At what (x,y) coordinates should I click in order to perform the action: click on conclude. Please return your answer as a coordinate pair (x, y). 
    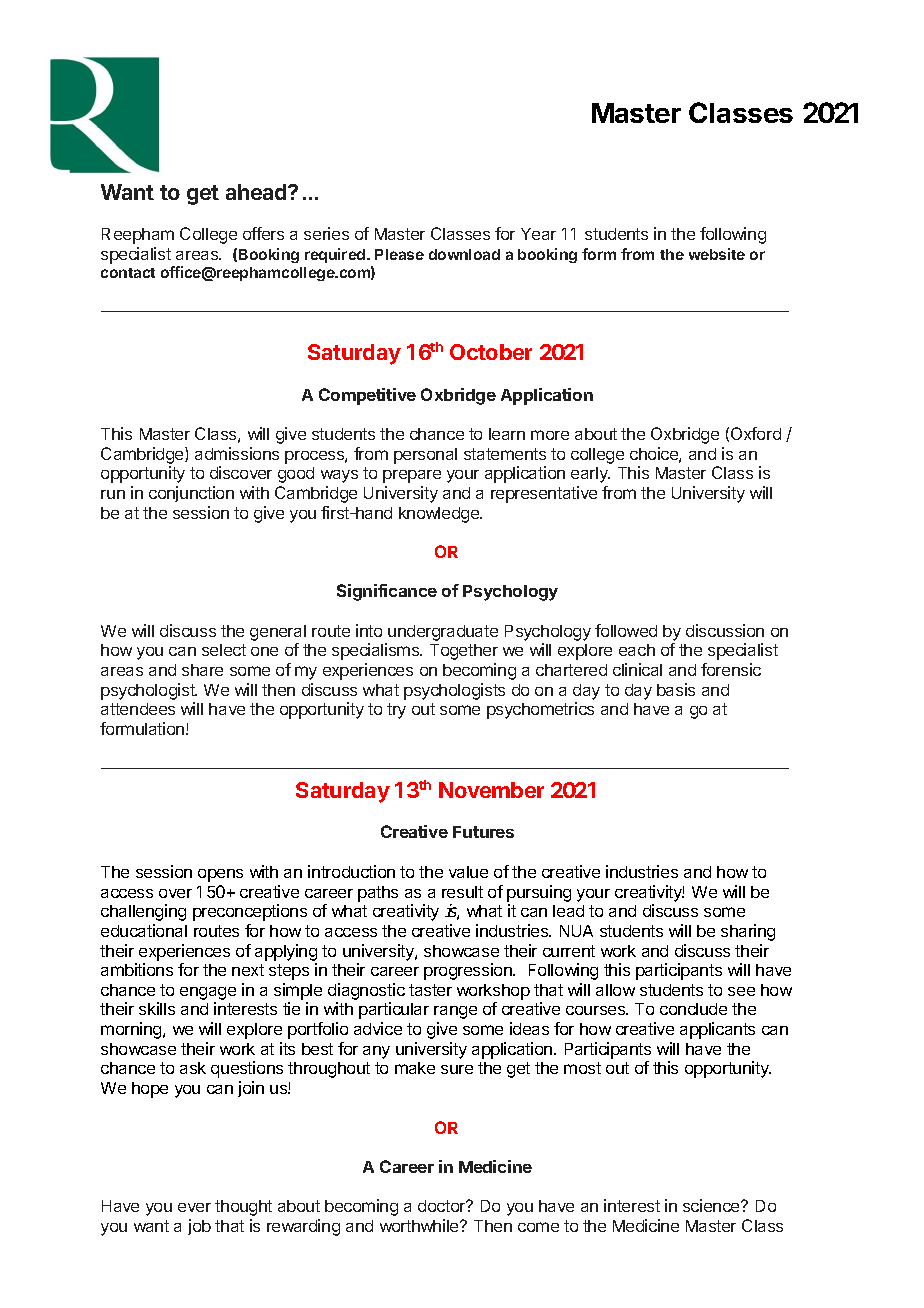
    Looking at the image, I should click on (693, 1009).
